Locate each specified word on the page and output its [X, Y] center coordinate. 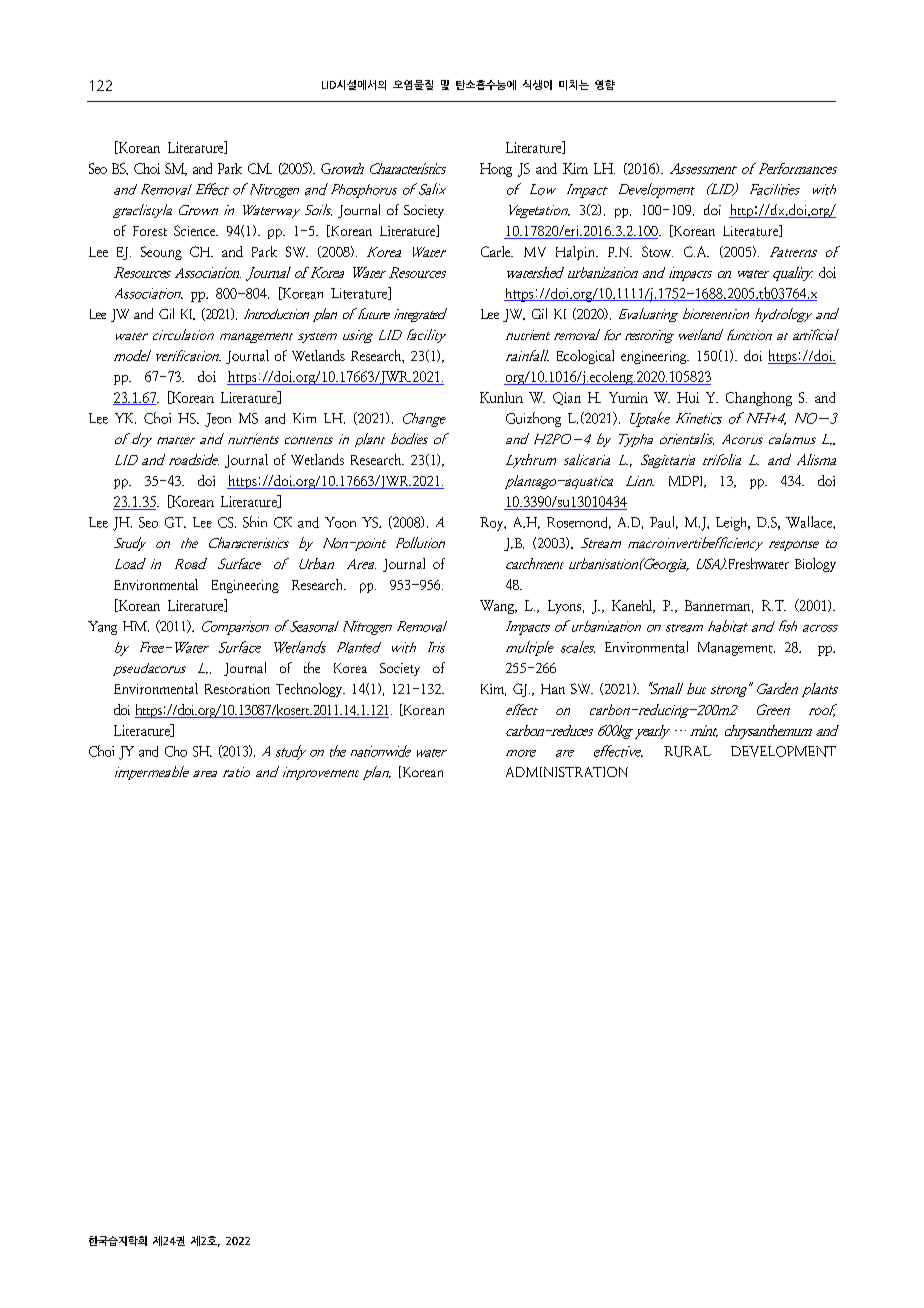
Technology [310, 690]
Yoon [340, 522]
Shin [255, 522]
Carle [497, 251]
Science [196, 230]
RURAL [687, 751]
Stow [657, 251]
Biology [815, 565]
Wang [498, 607]
